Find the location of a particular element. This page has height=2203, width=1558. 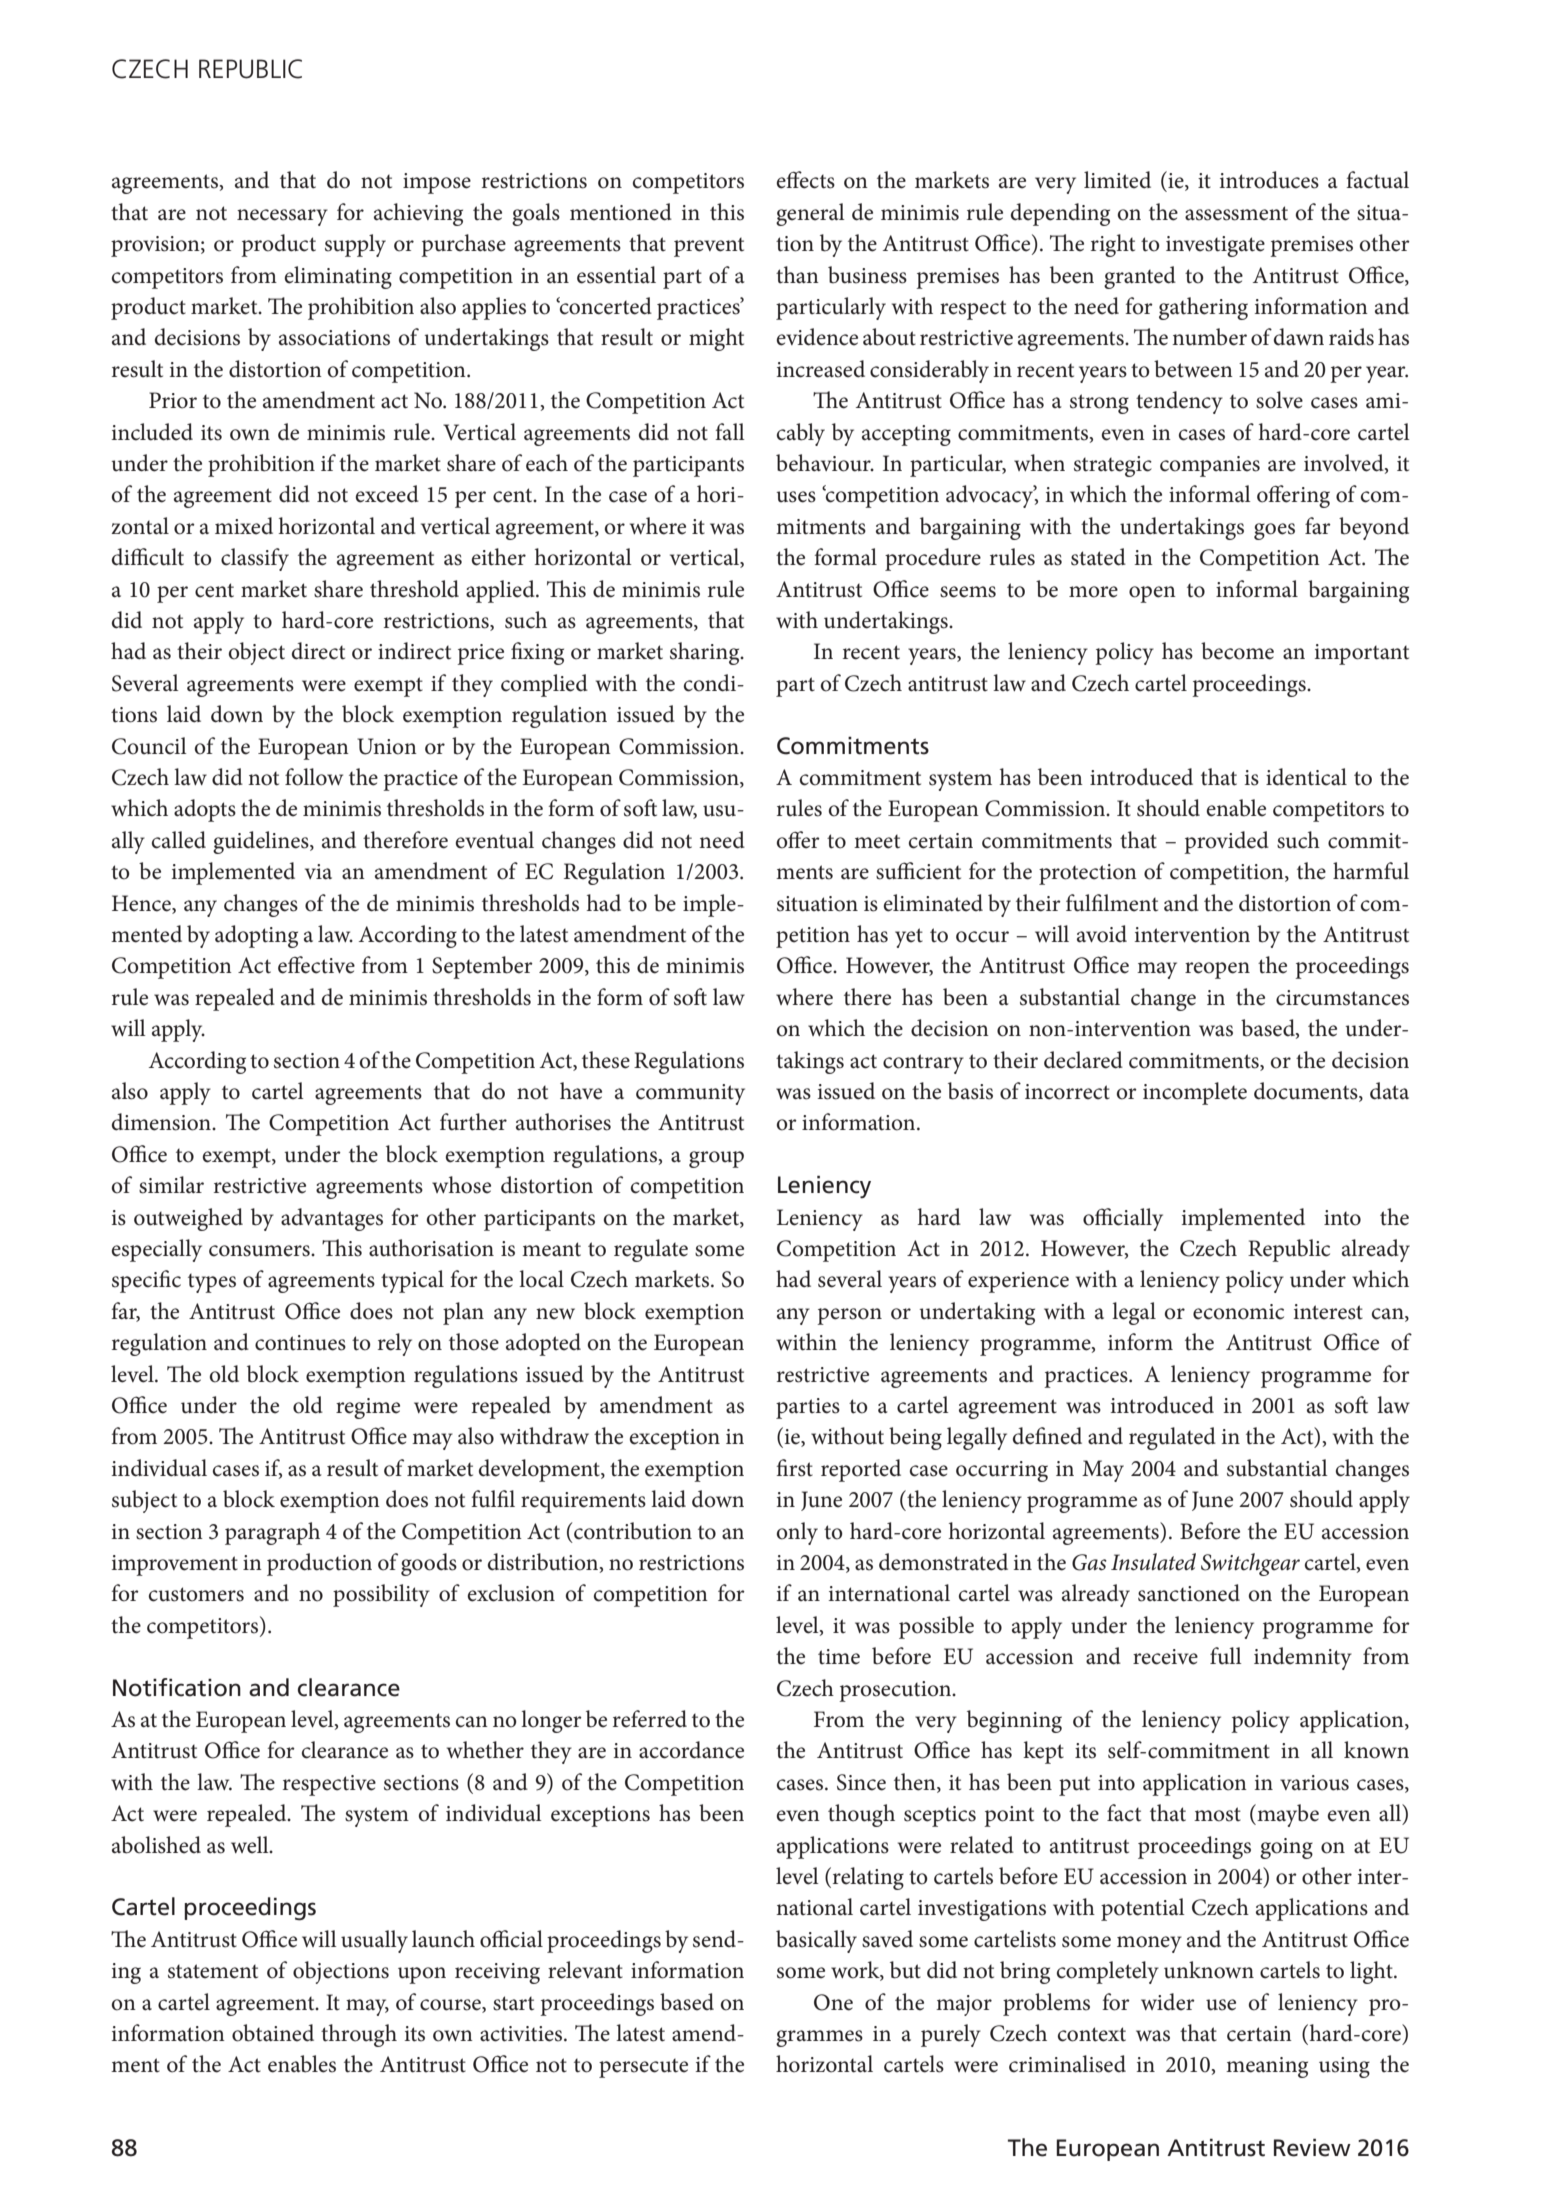

incomplete is located at coordinates (1195, 1093).
